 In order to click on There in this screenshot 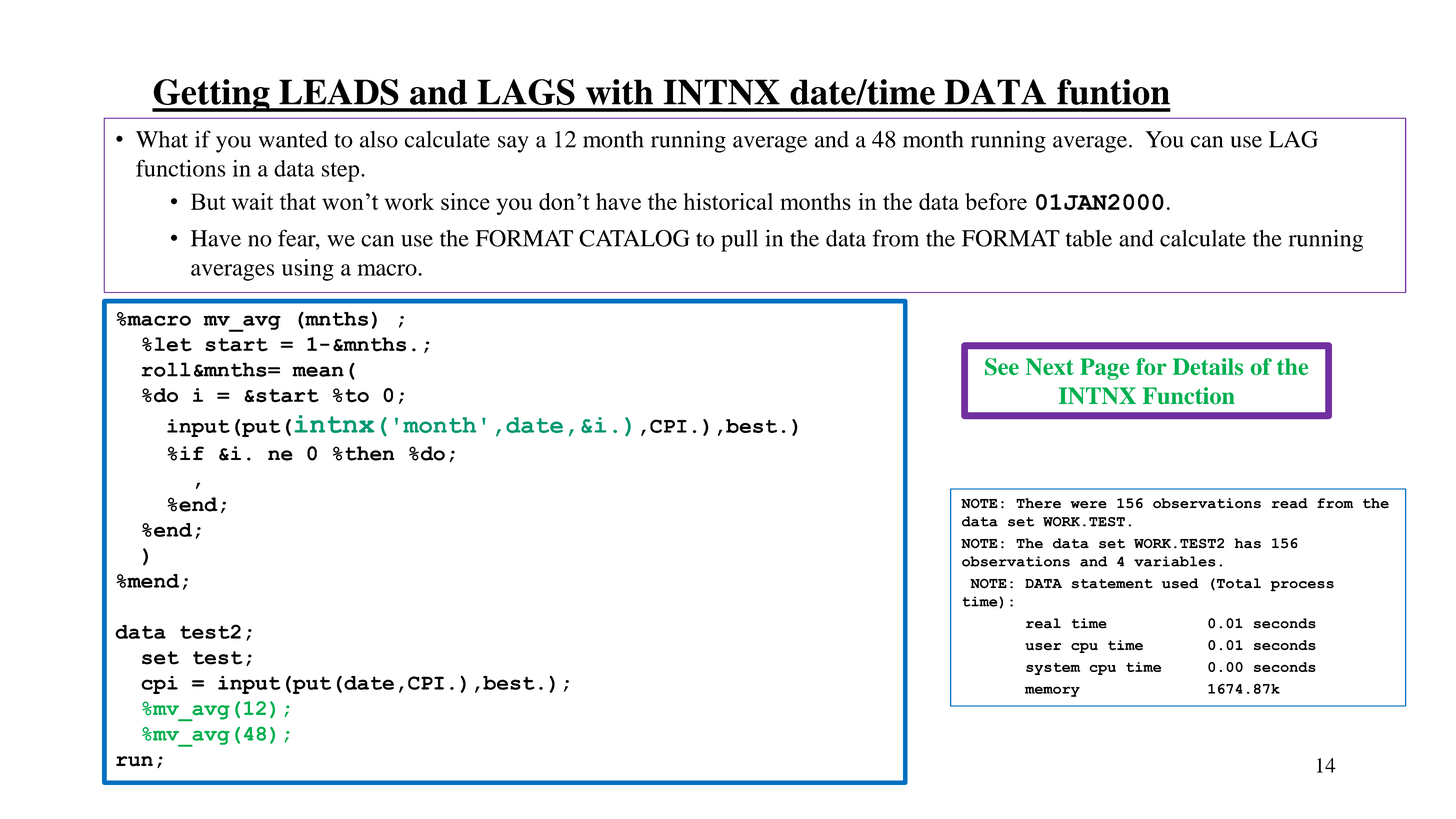, I will do `click(1038, 503)`.
